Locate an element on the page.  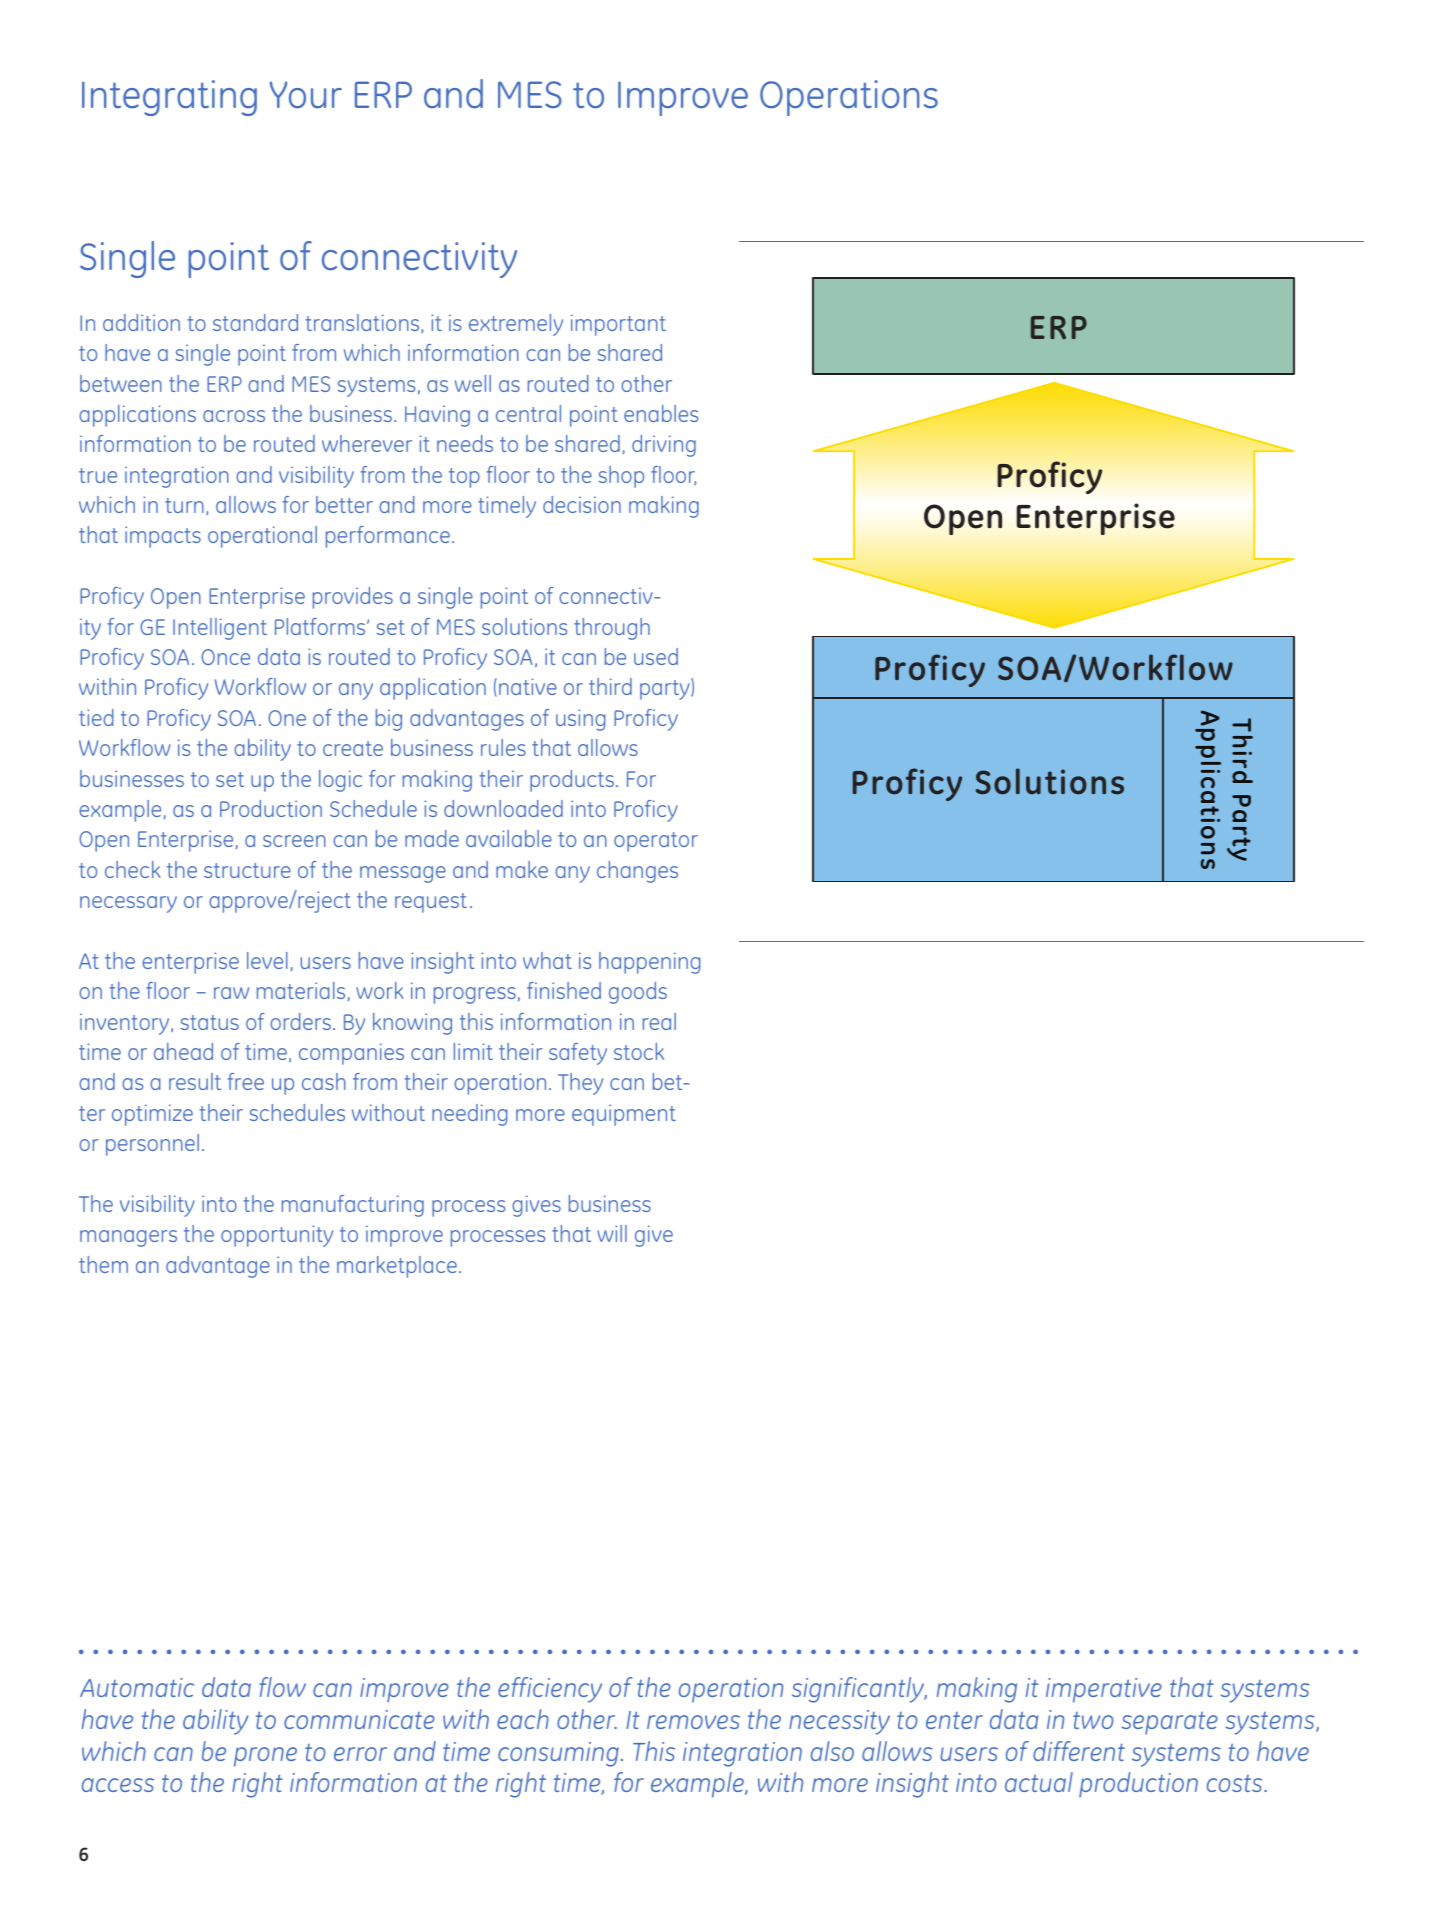
level is located at coordinates (267, 960).
